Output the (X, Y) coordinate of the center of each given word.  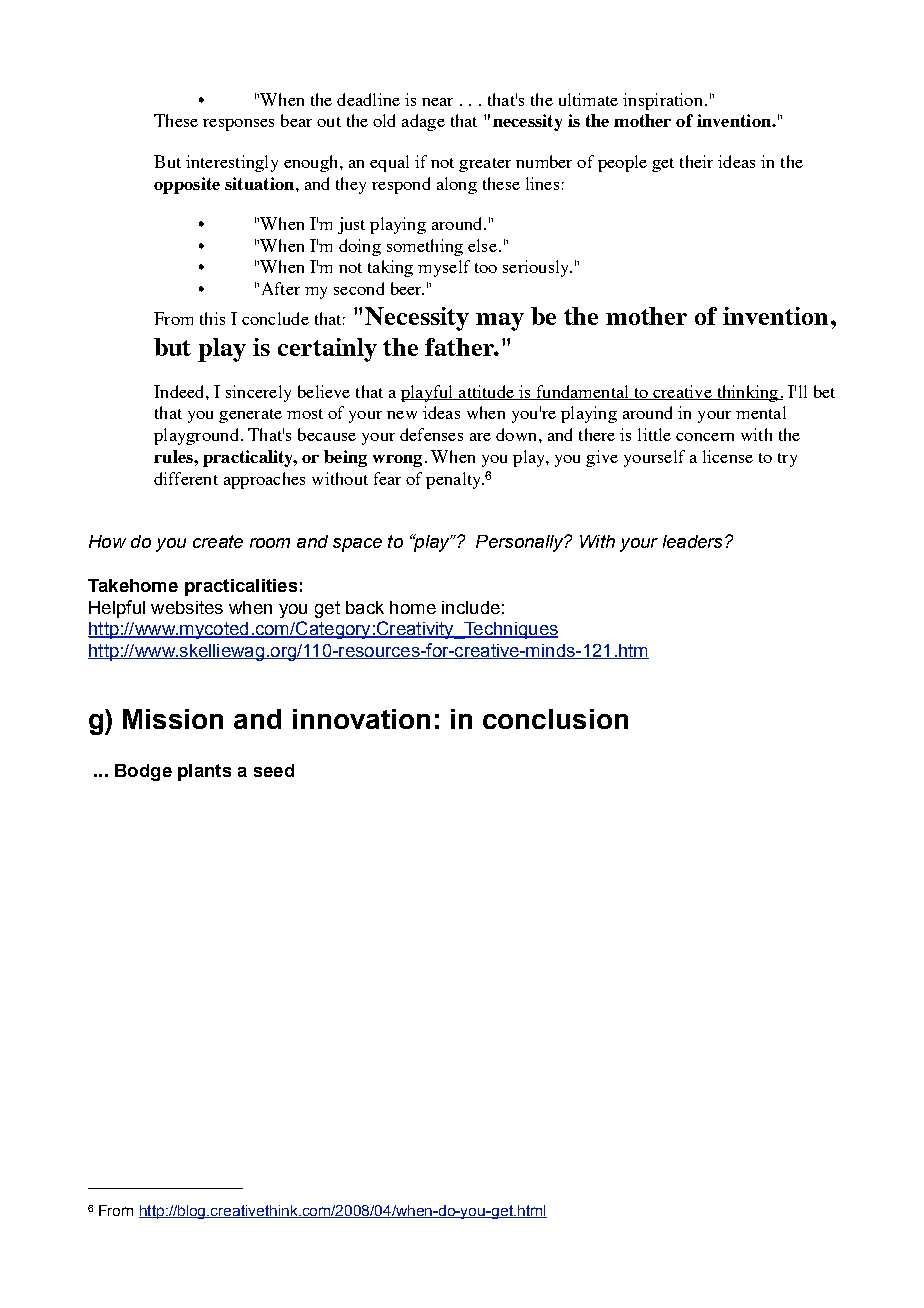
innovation (361, 719)
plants (204, 772)
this (212, 318)
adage (423, 122)
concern (705, 437)
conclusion (555, 719)
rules (174, 456)
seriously (537, 268)
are (480, 437)
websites (187, 607)
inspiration (662, 101)
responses (238, 125)
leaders (692, 541)
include (471, 607)
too (486, 268)
